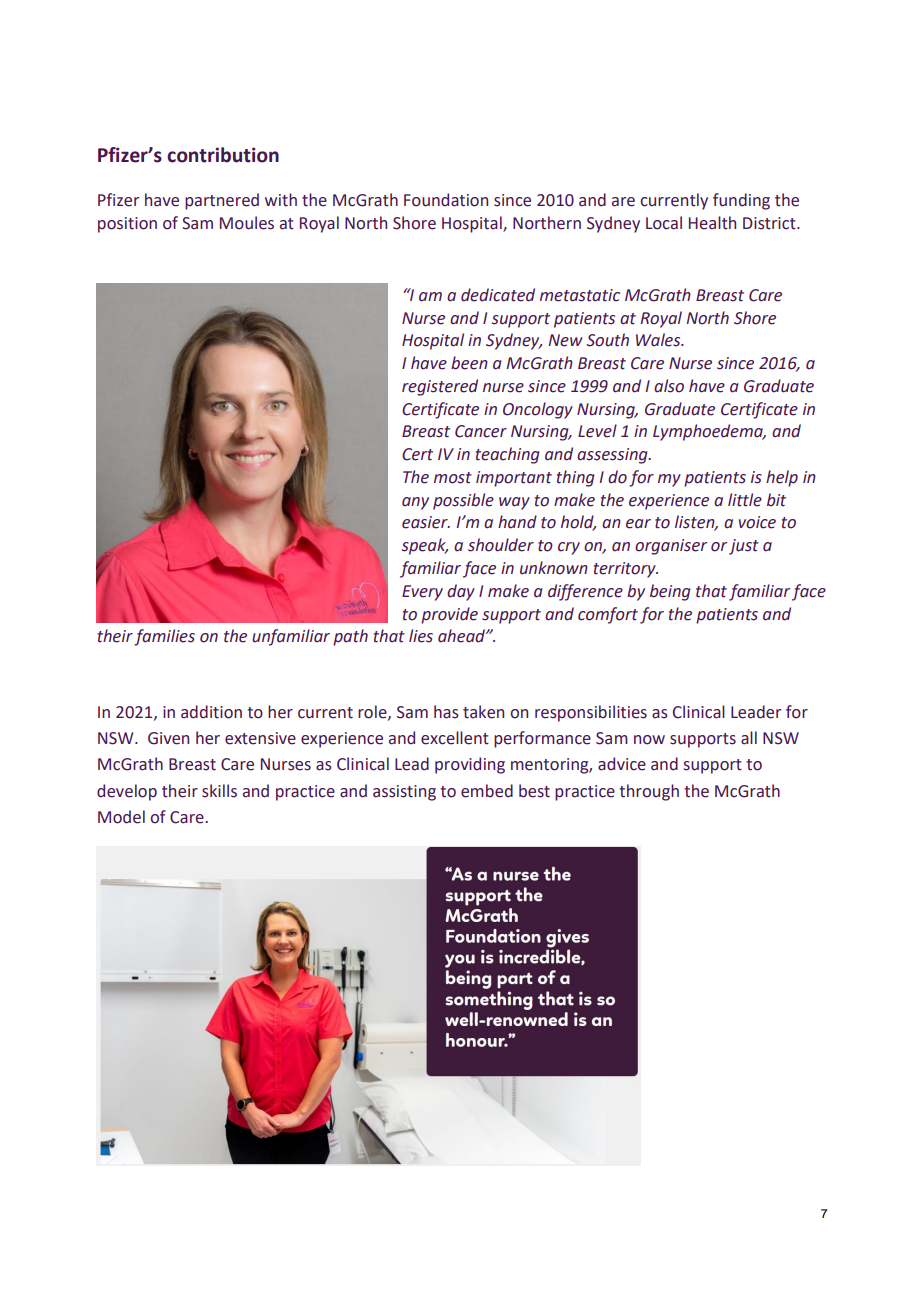 The height and width of the screenshot is (1308, 924). I want to click on day, so click(461, 592).
